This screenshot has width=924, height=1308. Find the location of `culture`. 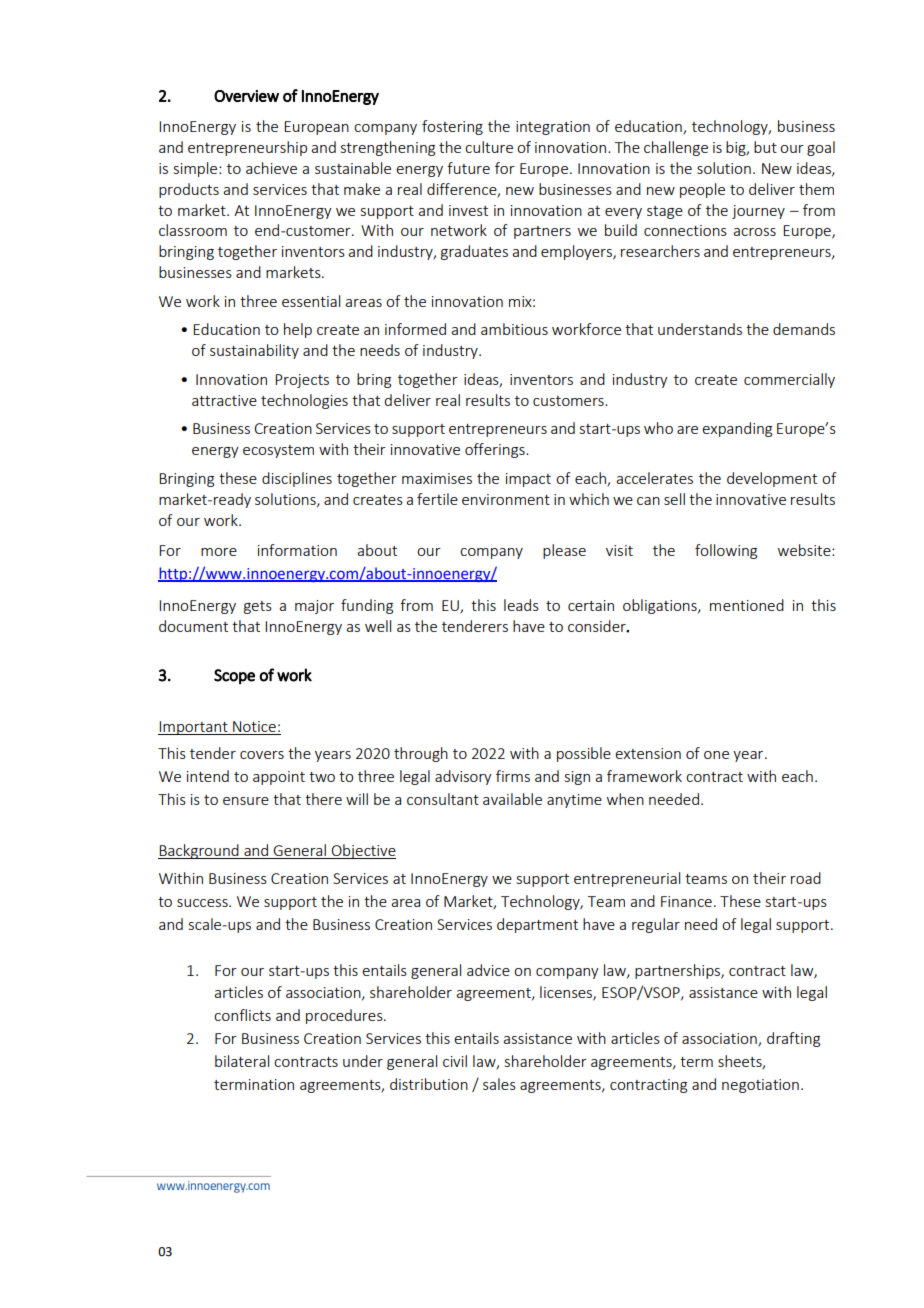

culture is located at coordinates (489, 147).
